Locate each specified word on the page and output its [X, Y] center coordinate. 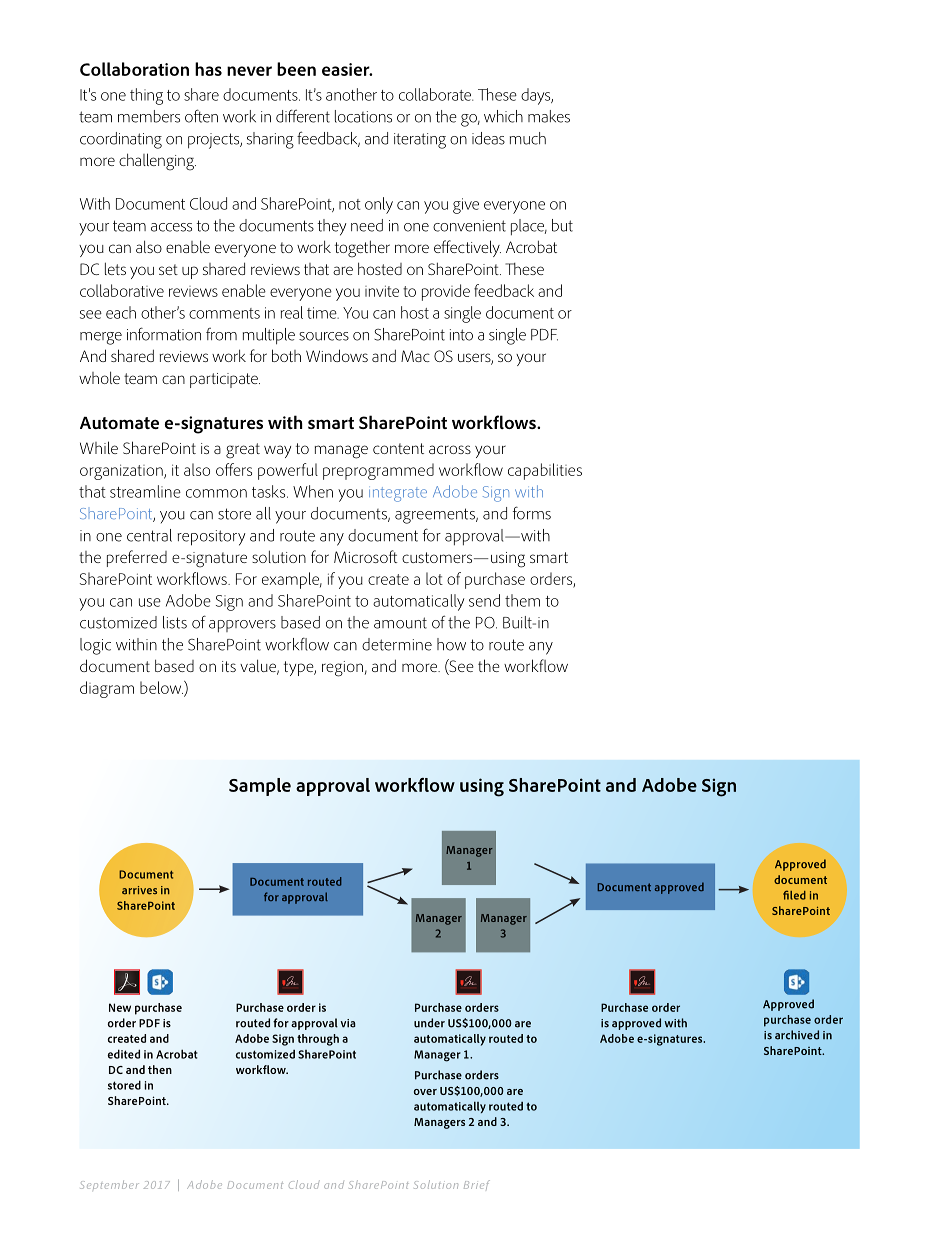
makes [549, 116]
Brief [477, 1185]
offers [234, 469]
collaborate [436, 94]
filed [794, 895]
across [450, 449]
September [109, 1185]
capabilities [545, 471]
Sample [260, 787]
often [201, 116]
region [342, 669]
